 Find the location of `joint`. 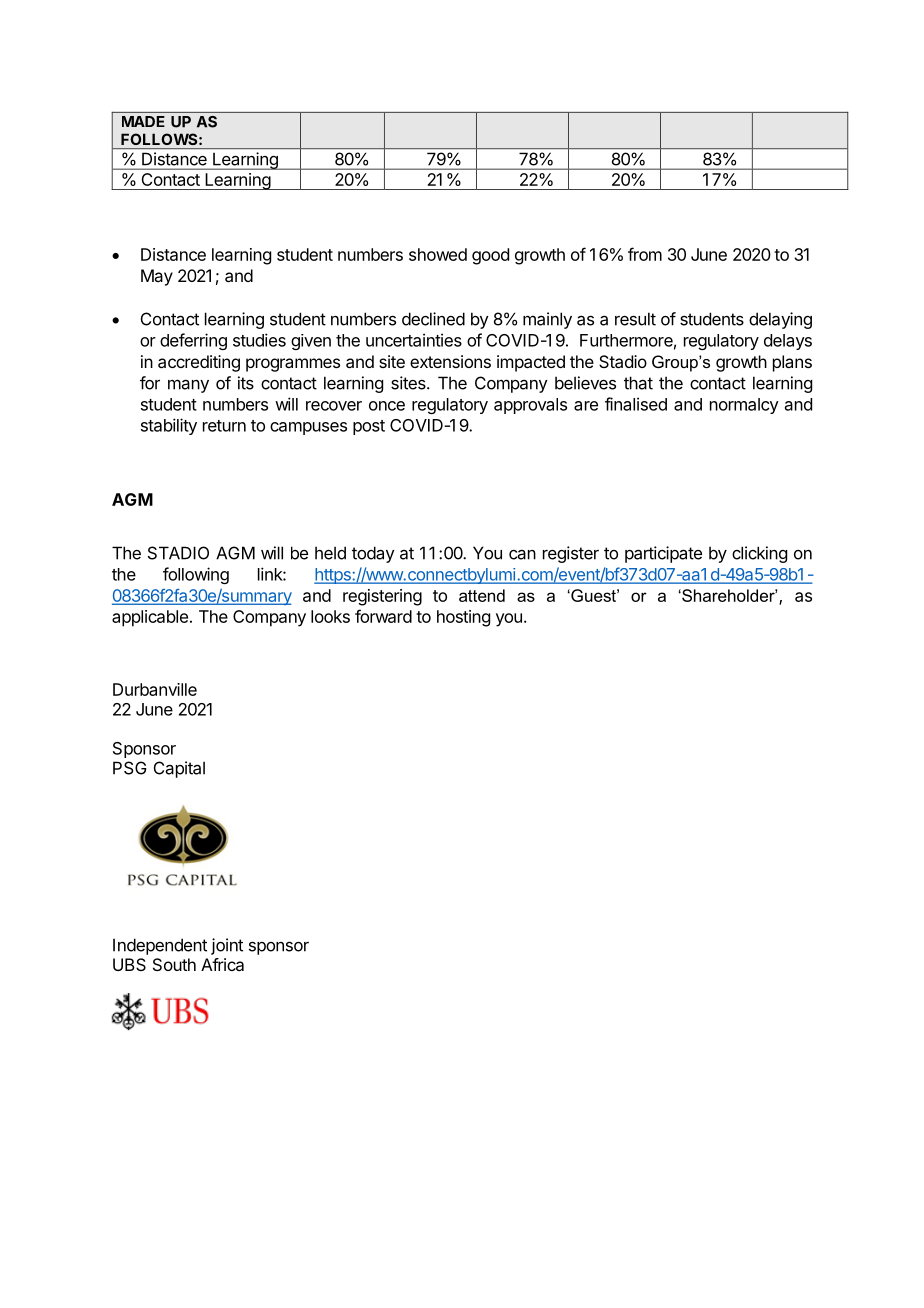

joint is located at coordinates (227, 946).
